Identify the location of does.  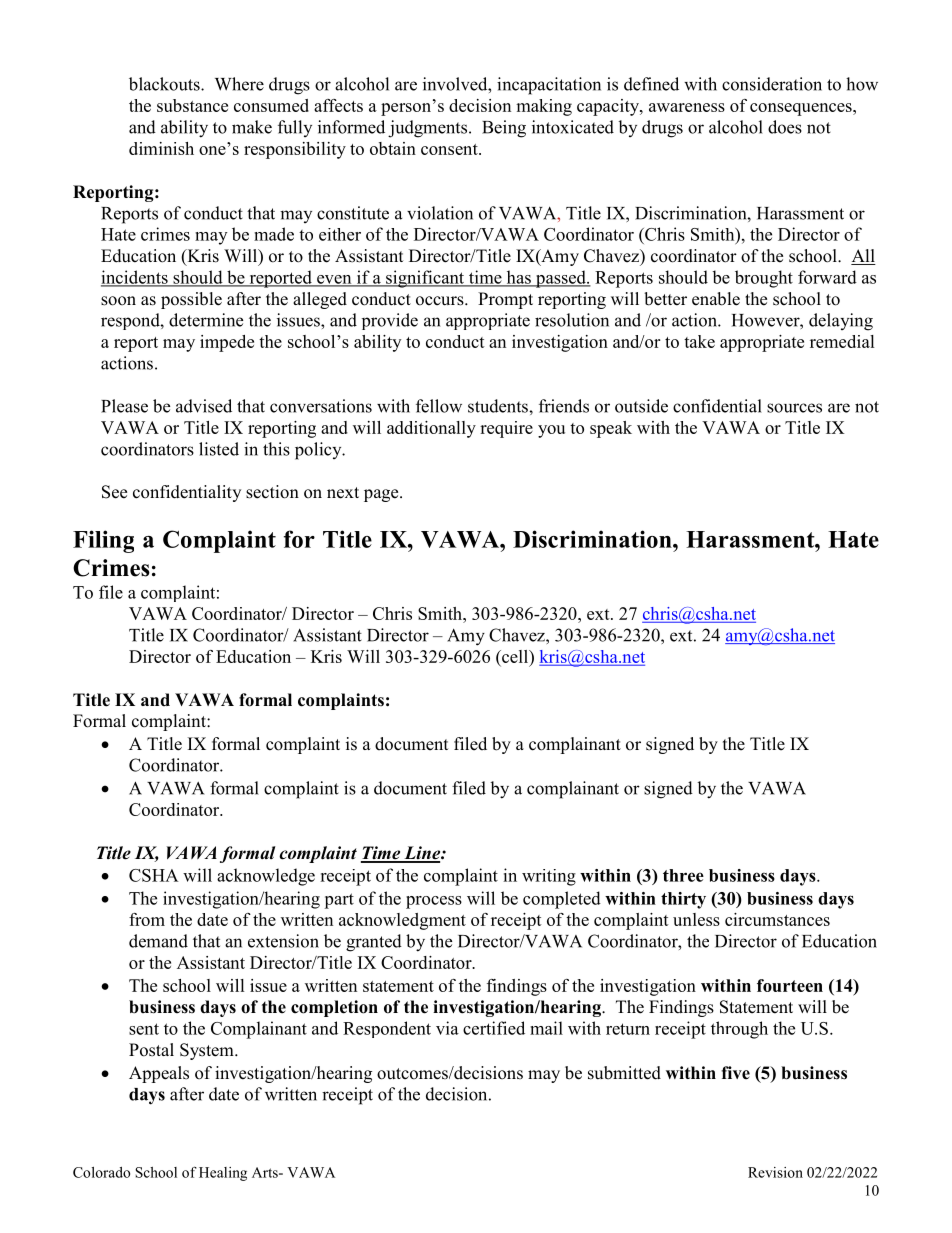
(785, 127).
